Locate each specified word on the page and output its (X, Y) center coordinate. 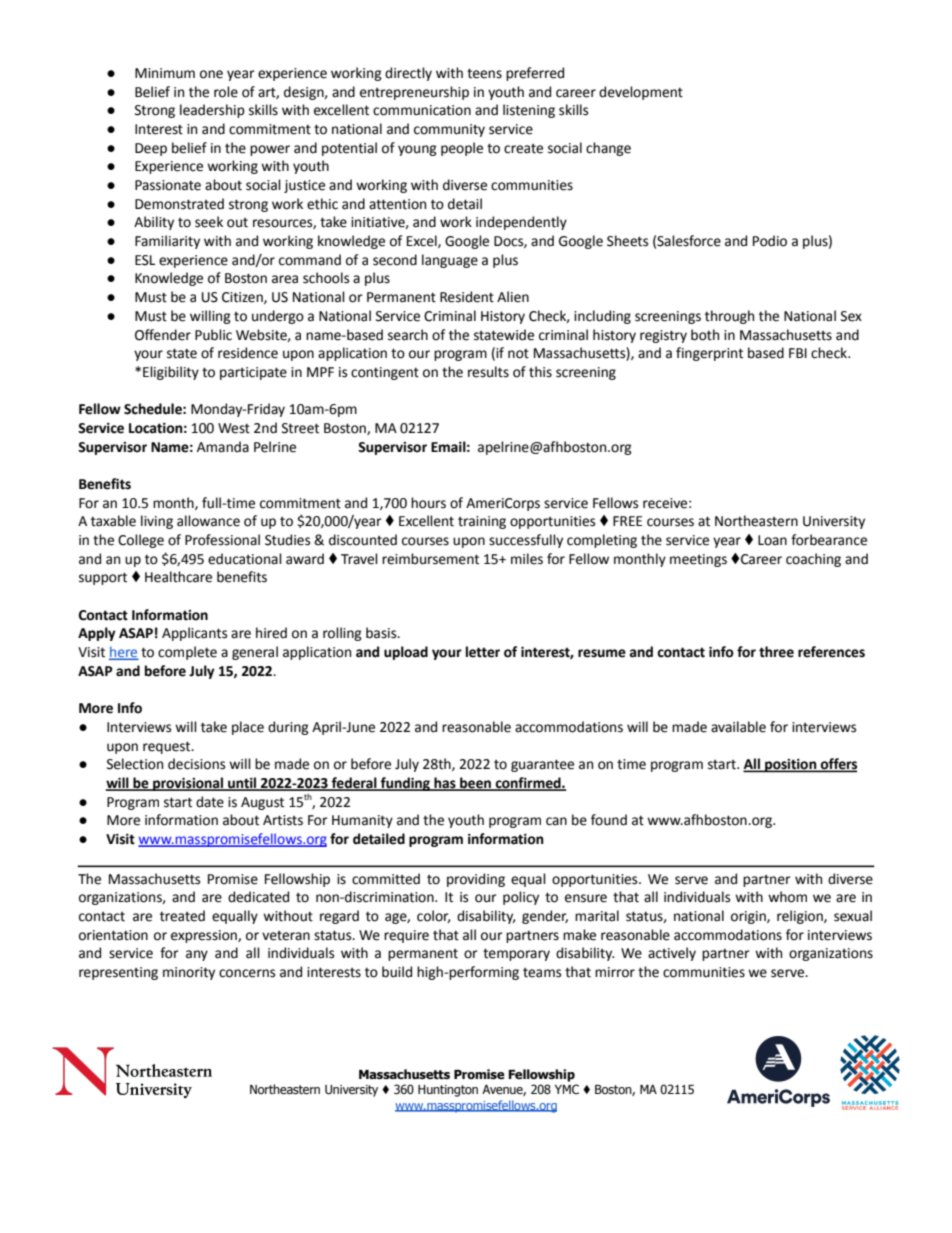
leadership (212, 111)
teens (484, 73)
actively (672, 954)
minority (189, 973)
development (641, 93)
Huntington (448, 1091)
